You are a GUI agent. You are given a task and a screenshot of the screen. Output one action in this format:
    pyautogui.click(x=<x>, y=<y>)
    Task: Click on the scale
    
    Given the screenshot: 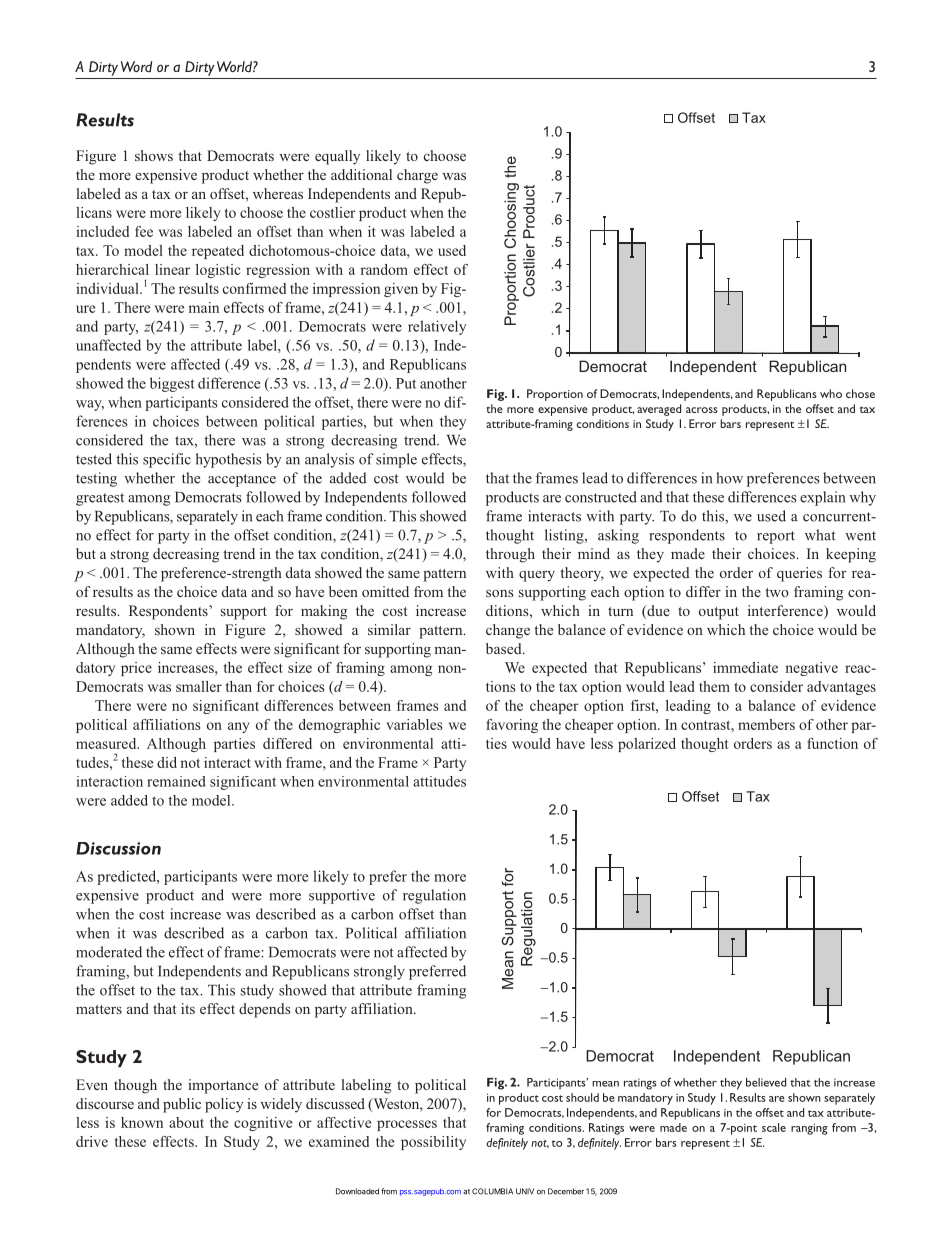 What is the action you would take?
    pyautogui.click(x=774, y=1127)
